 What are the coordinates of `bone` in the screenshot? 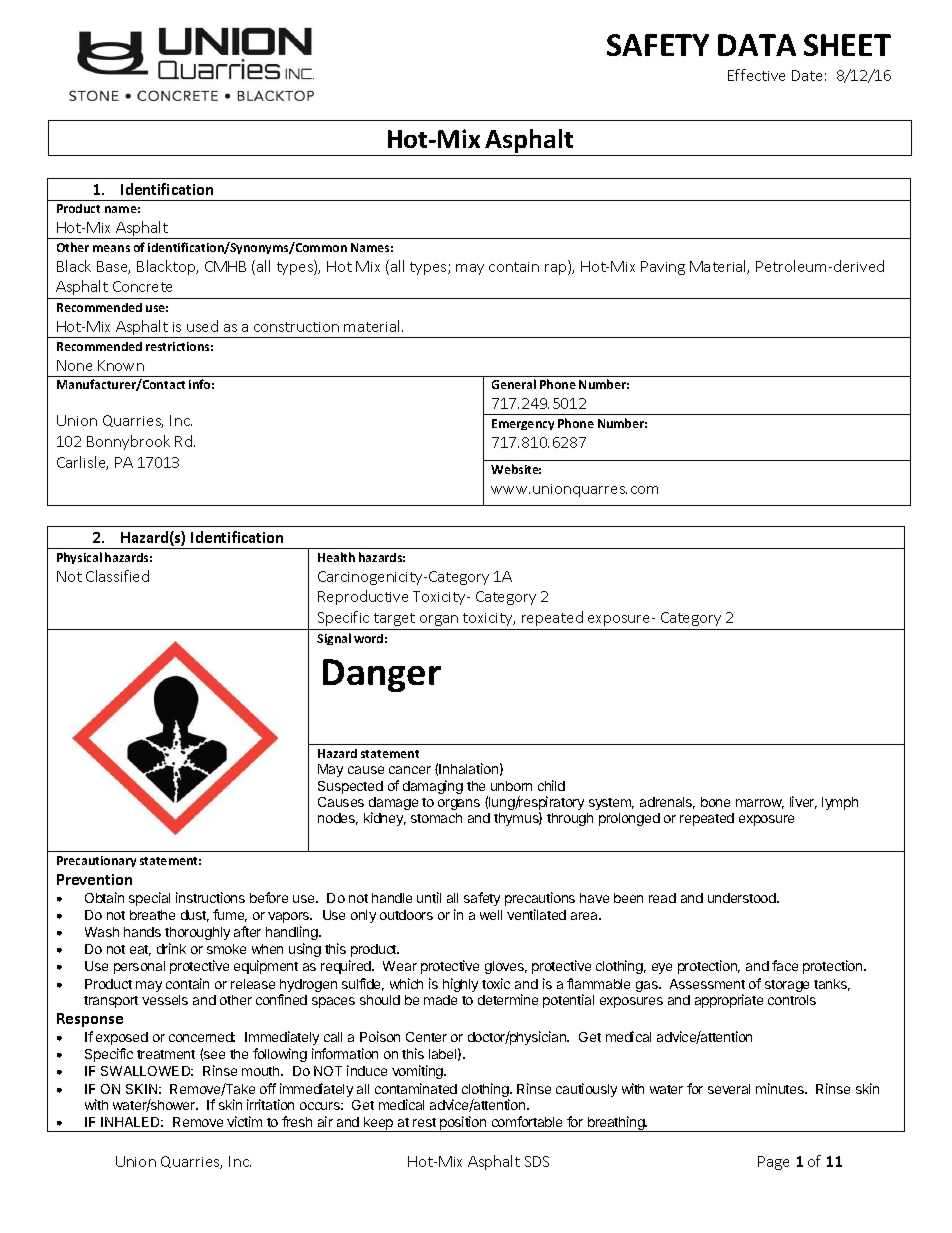 It's located at (715, 802).
